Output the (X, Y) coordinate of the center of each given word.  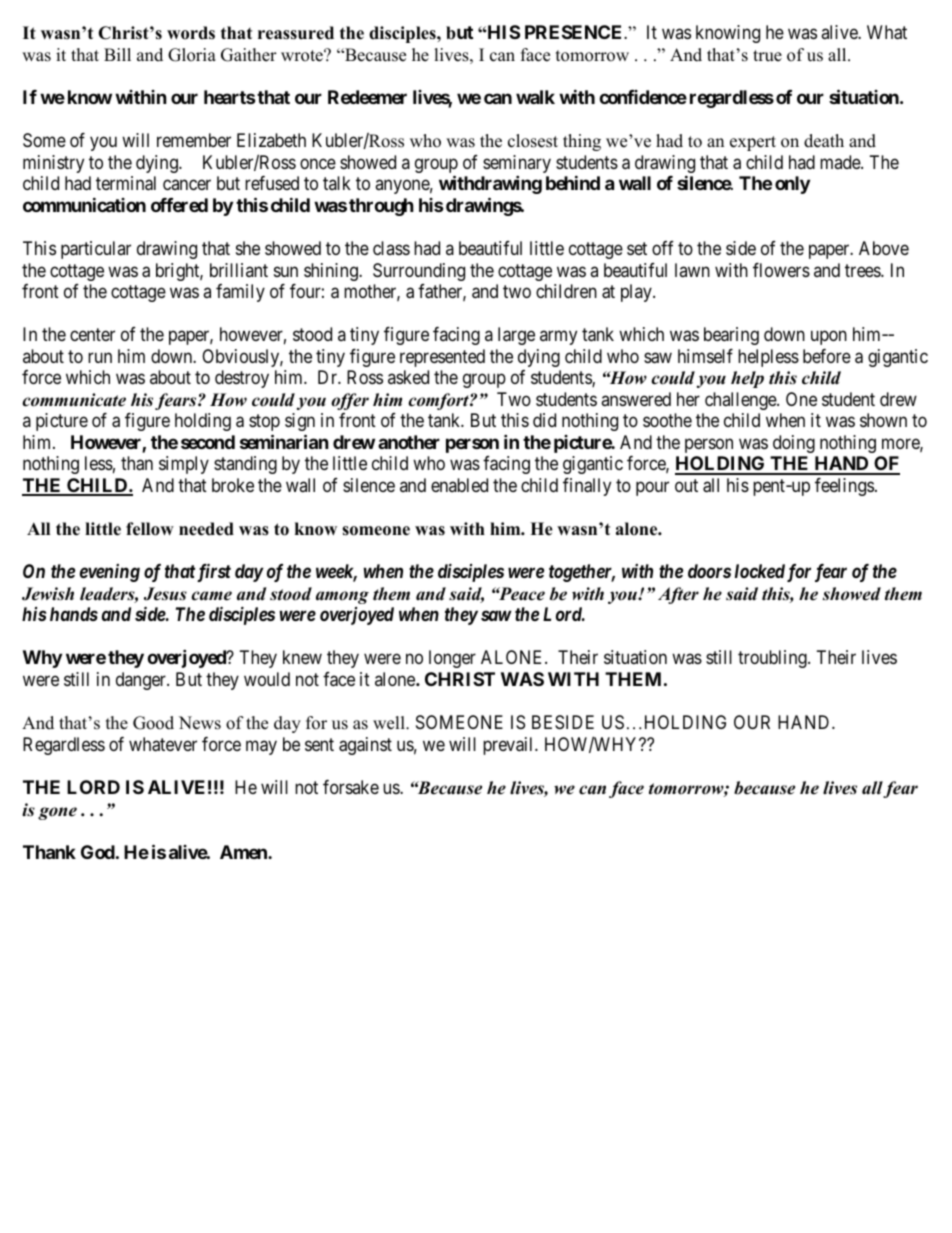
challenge (741, 401)
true (767, 56)
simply (184, 465)
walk (535, 97)
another (409, 442)
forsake (351, 787)
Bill (117, 54)
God (98, 852)
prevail (509, 746)
